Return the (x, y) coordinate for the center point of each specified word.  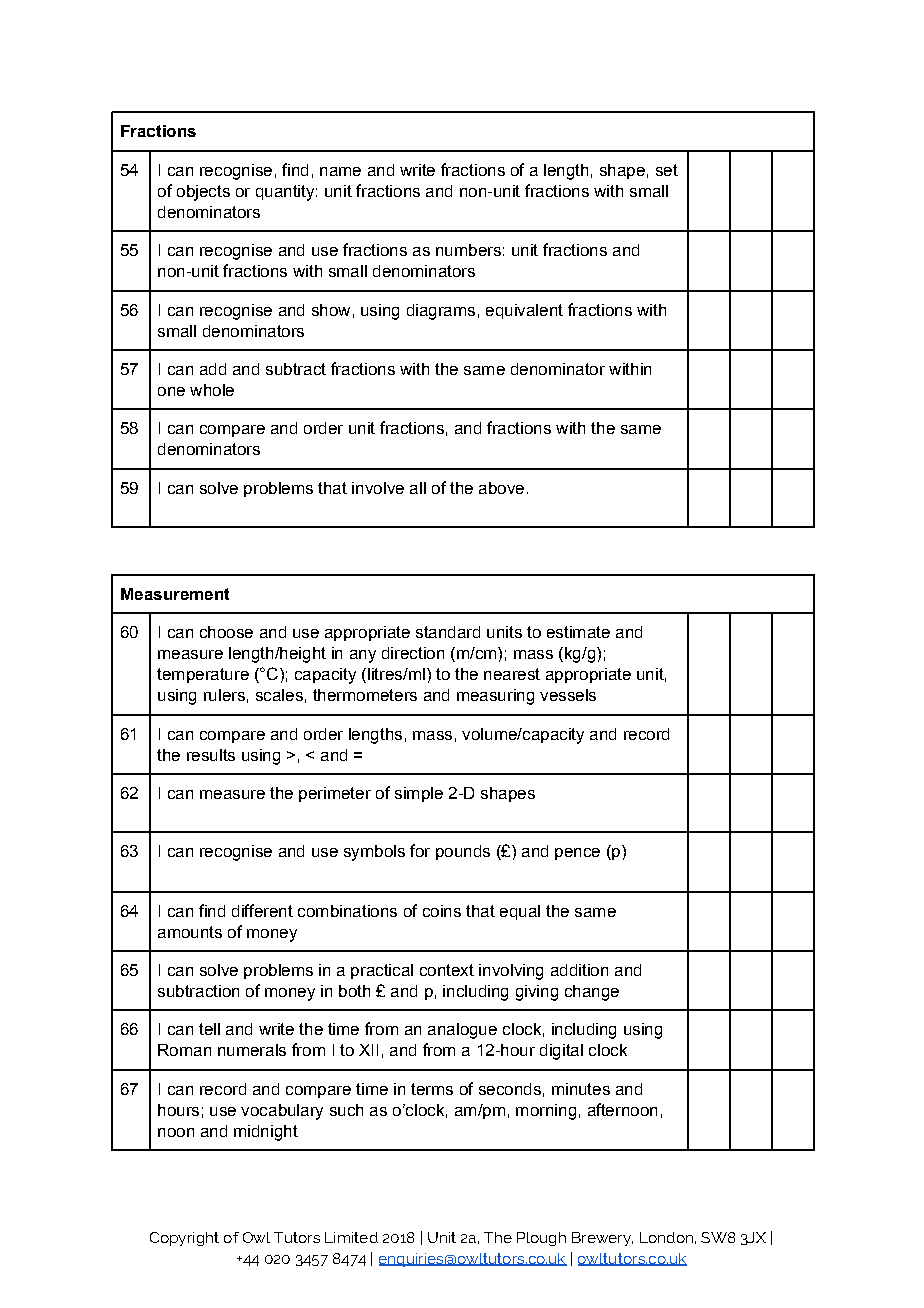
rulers (224, 695)
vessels (568, 695)
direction (413, 653)
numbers (468, 250)
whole (212, 390)
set (667, 170)
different (262, 910)
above (501, 488)
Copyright (184, 1239)
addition (579, 970)
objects (203, 193)
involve (378, 488)
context (447, 970)
